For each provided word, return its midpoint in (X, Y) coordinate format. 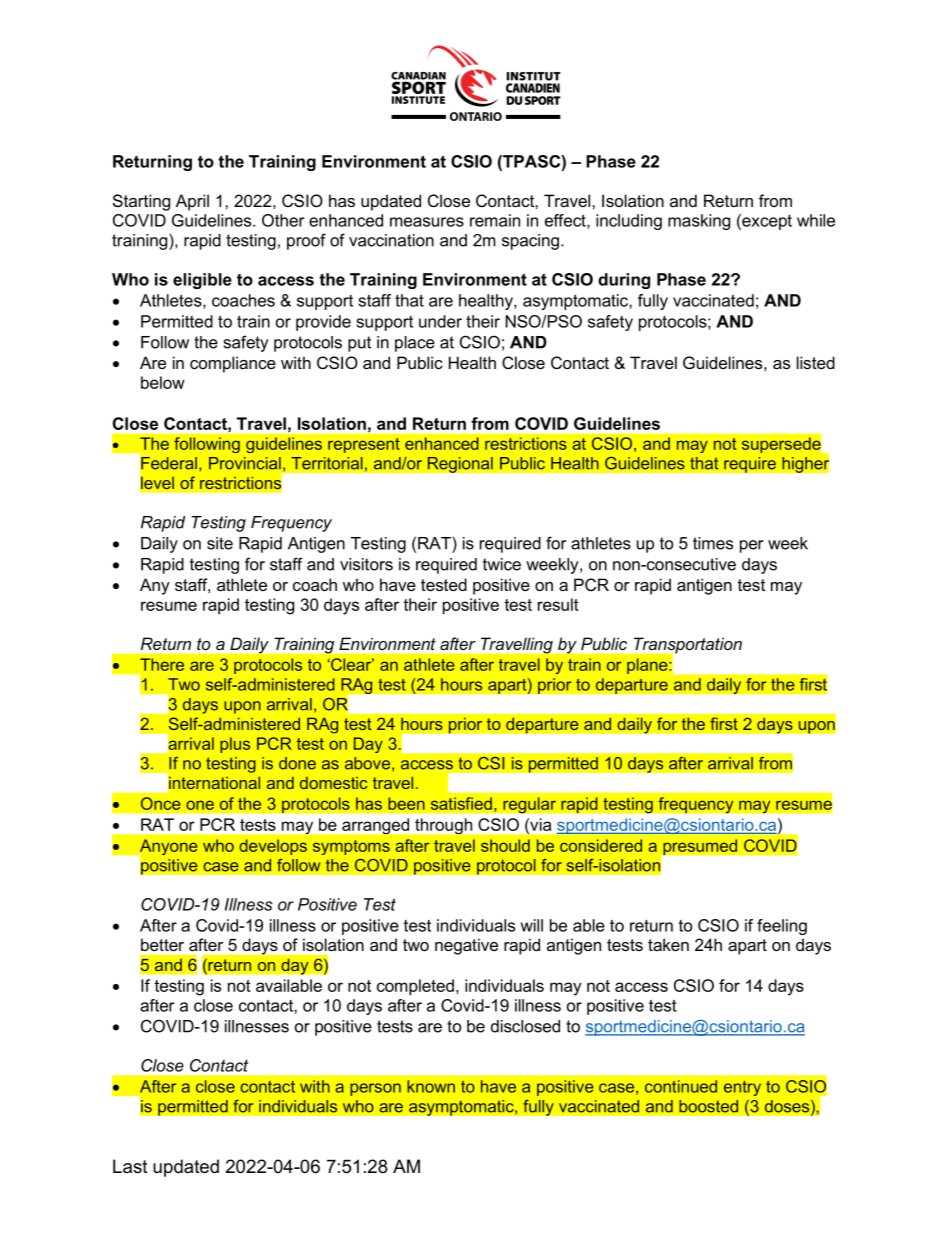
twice (502, 564)
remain (495, 220)
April (192, 202)
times (713, 543)
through (443, 826)
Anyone (167, 848)
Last (130, 1166)
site (220, 543)
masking (699, 222)
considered (601, 845)
